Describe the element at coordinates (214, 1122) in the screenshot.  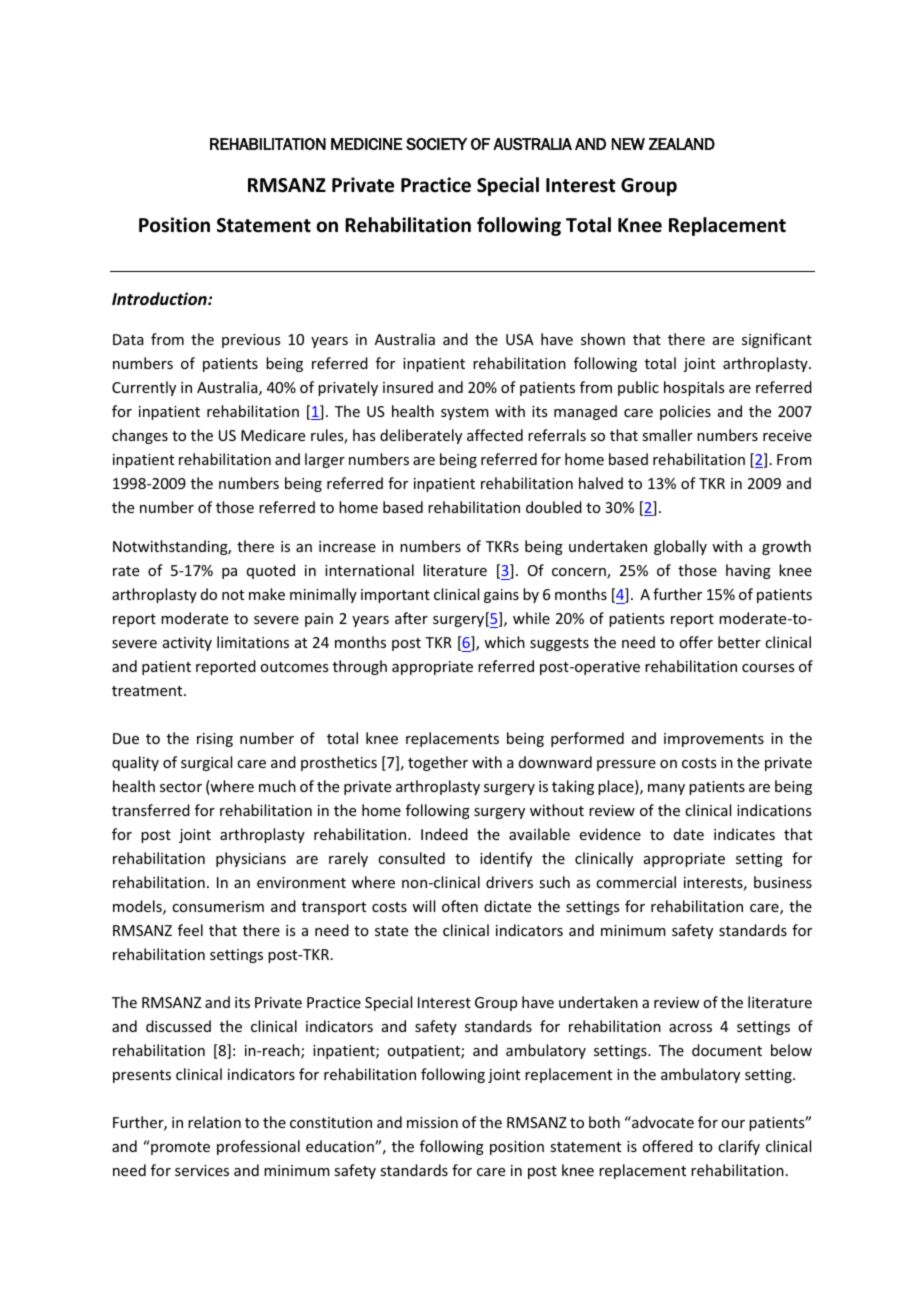
I see `relation` at that location.
